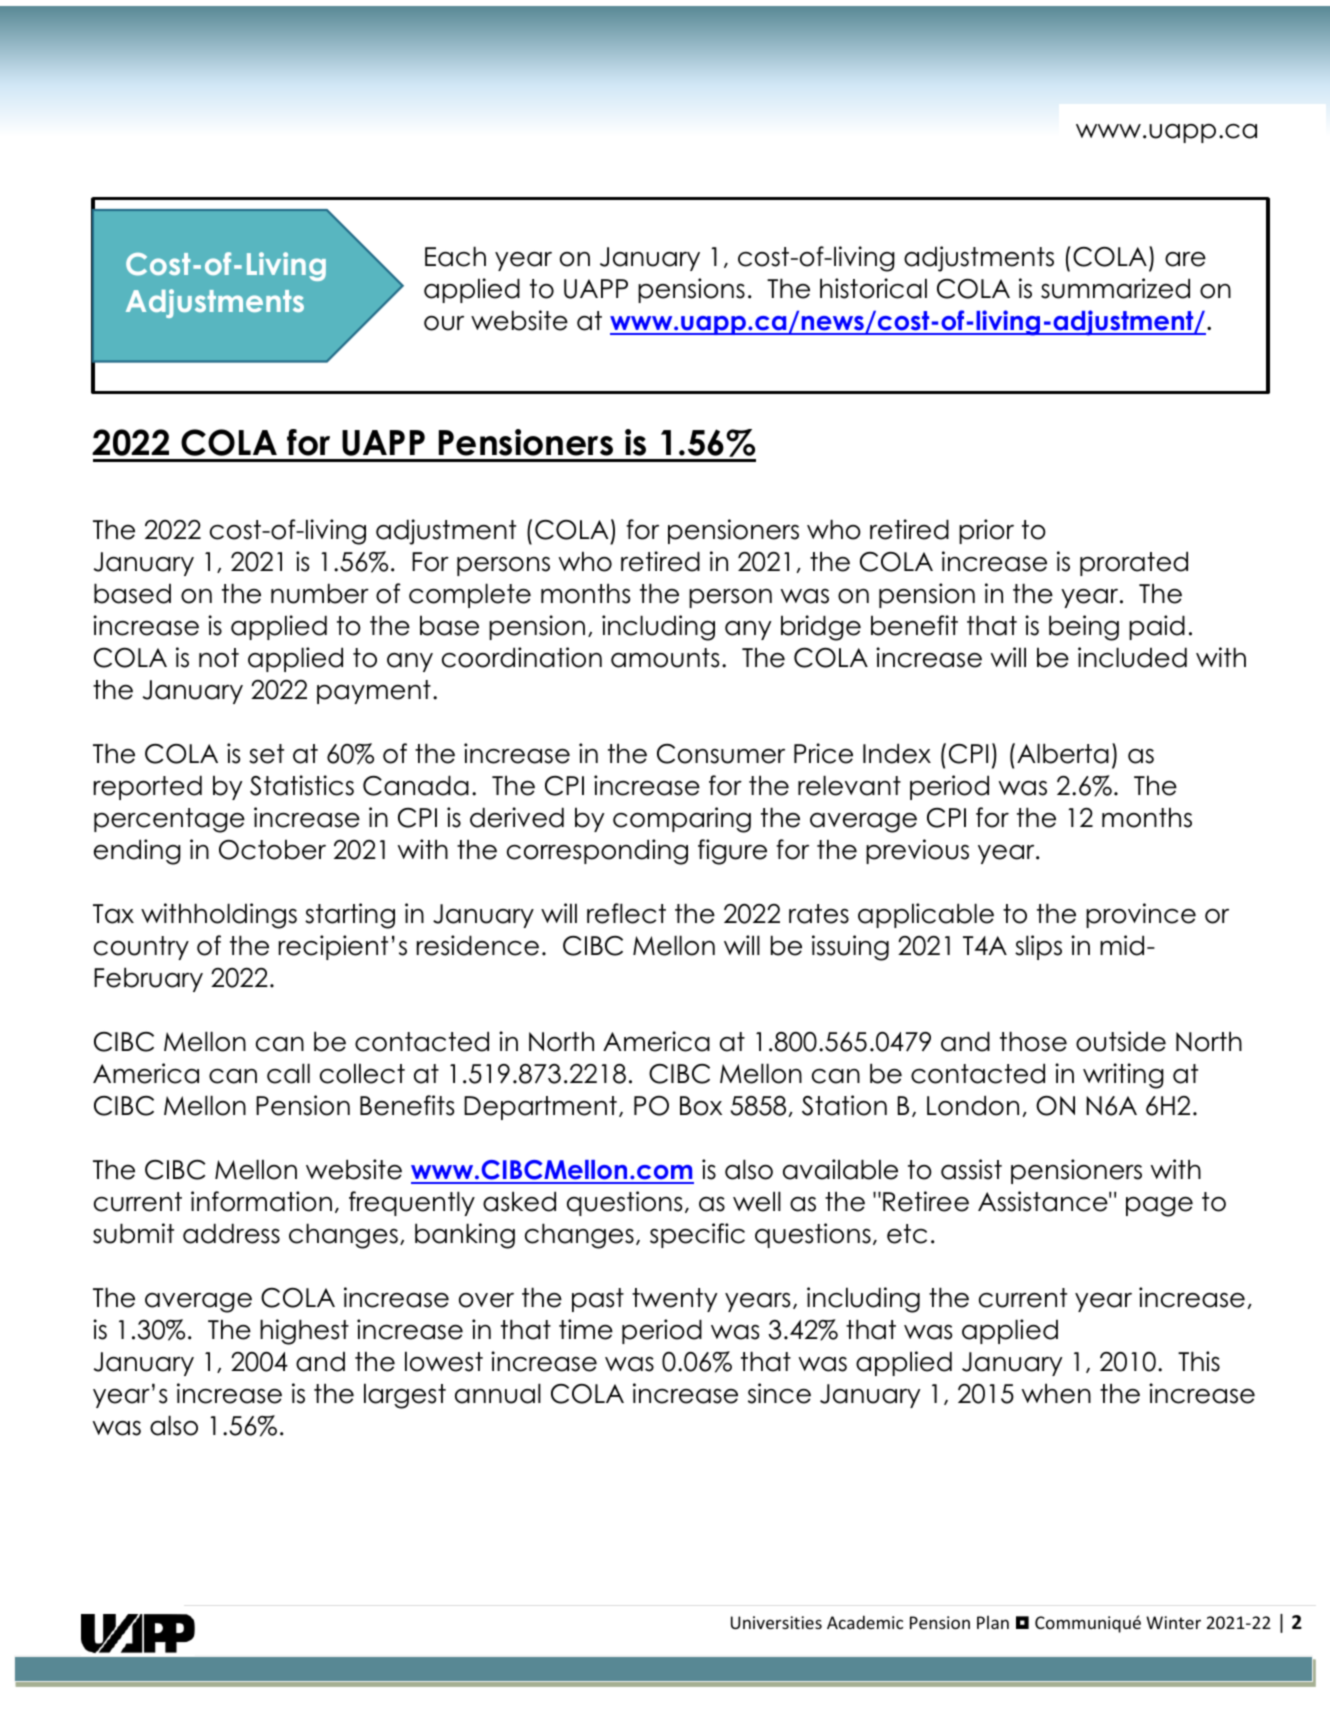  Describe the element at coordinates (993, 1622) in the screenshot. I see `Plan` at that location.
